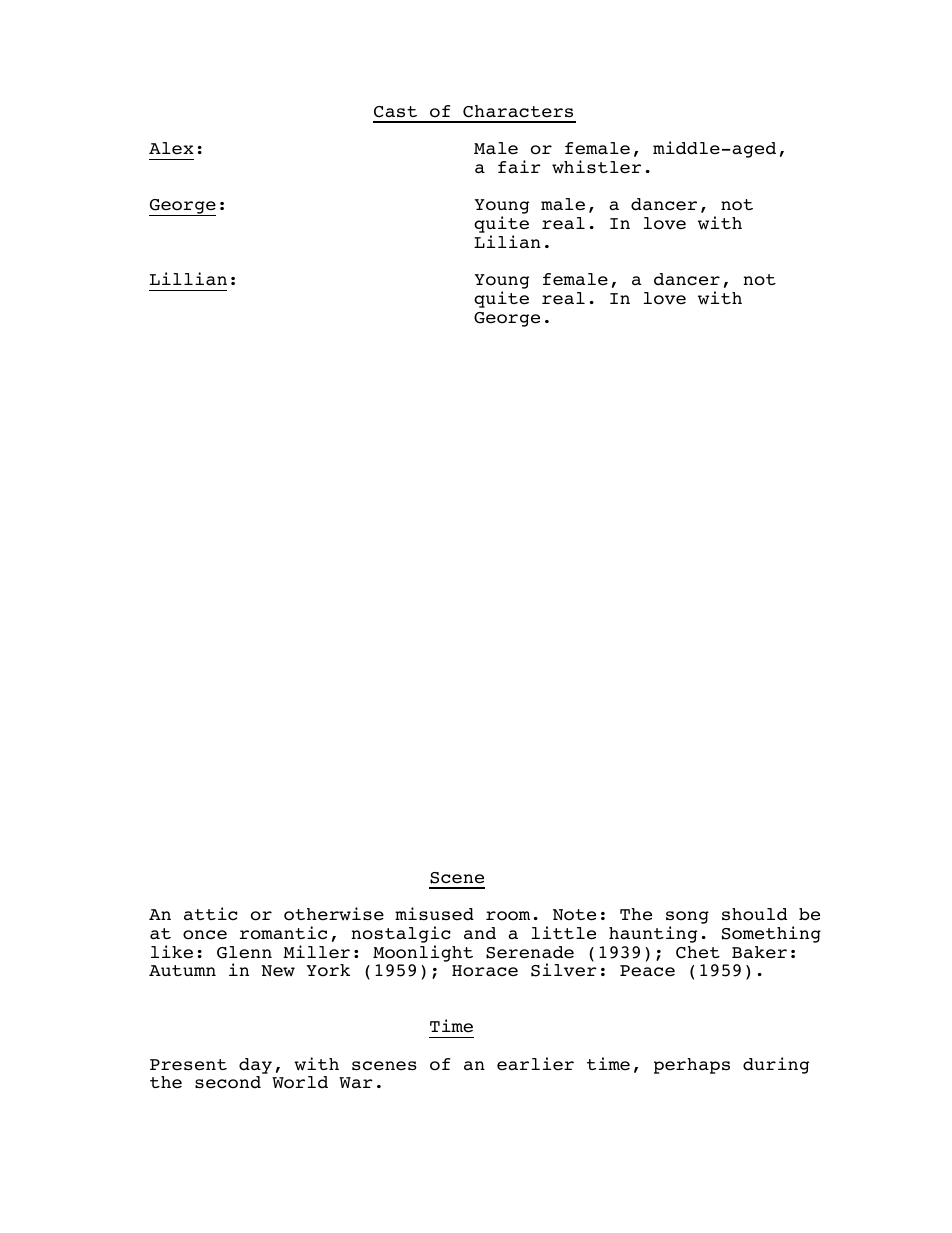  What do you see at coordinates (171, 148) in the screenshot?
I see `Alex` at bounding box center [171, 148].
